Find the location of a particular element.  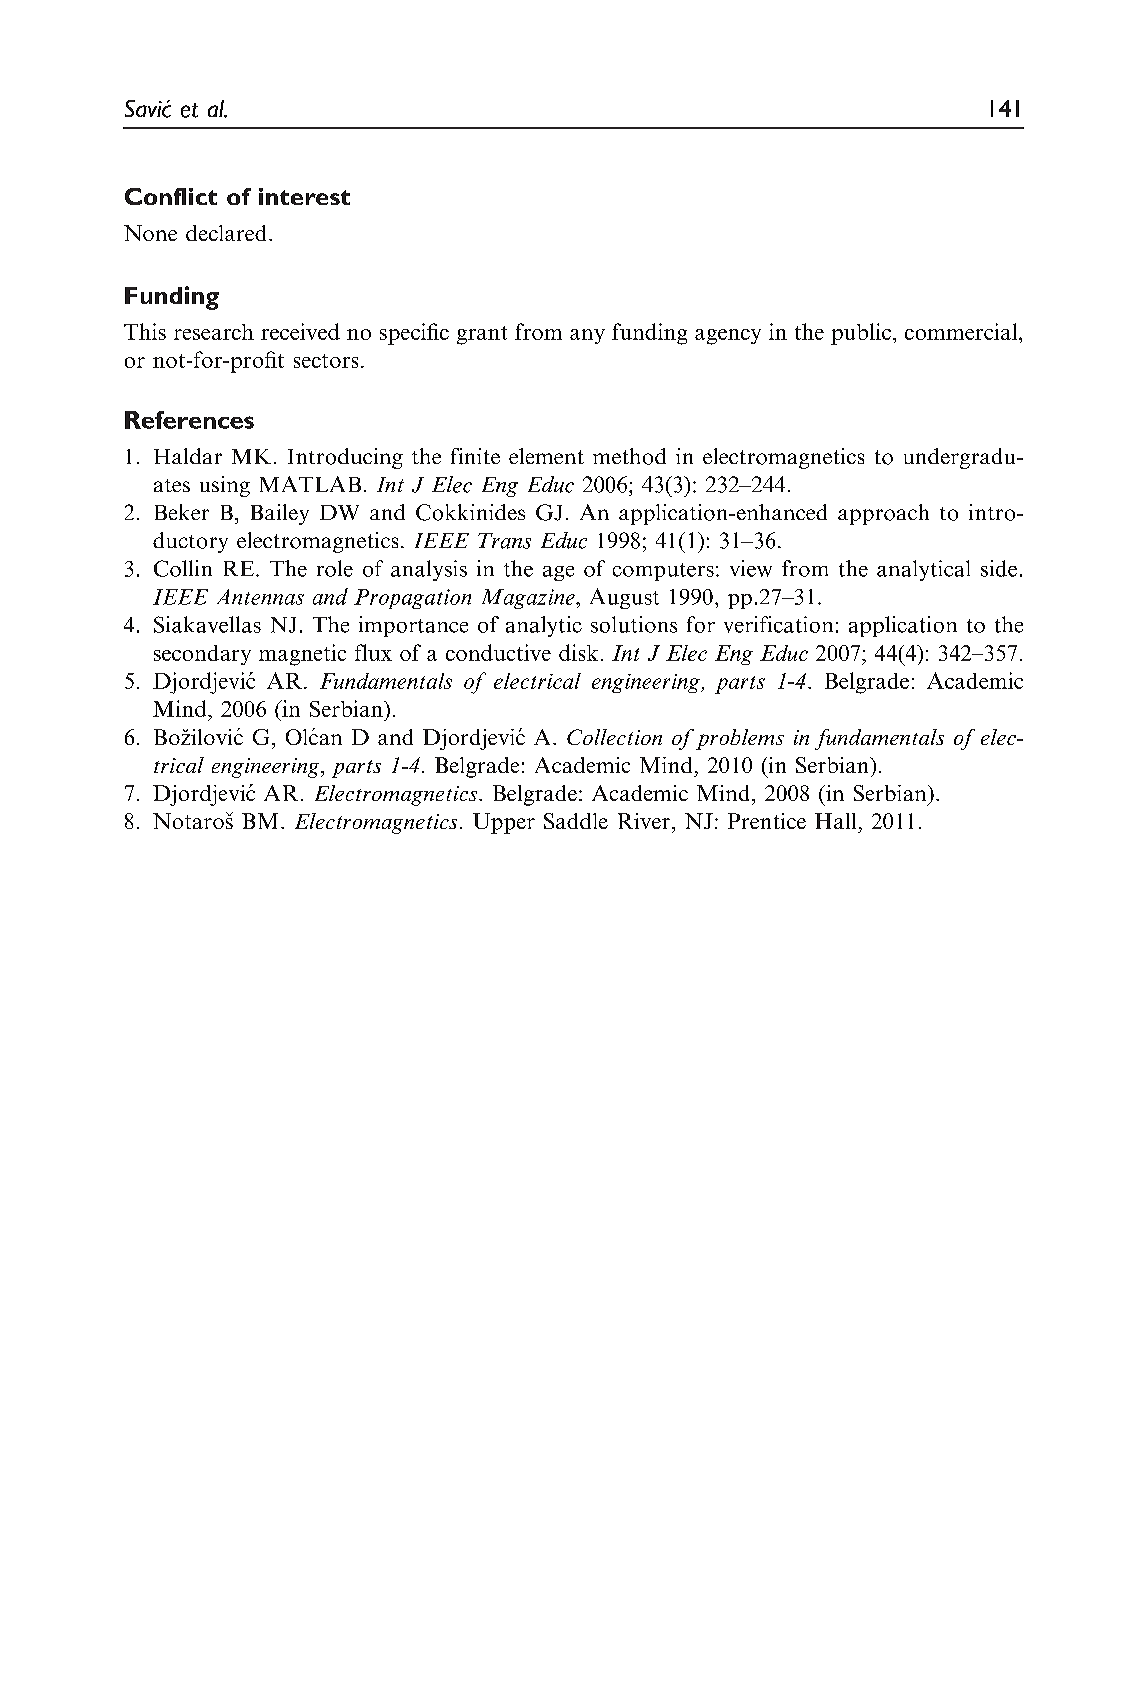

secondary is located at coordinates (202, 655).
